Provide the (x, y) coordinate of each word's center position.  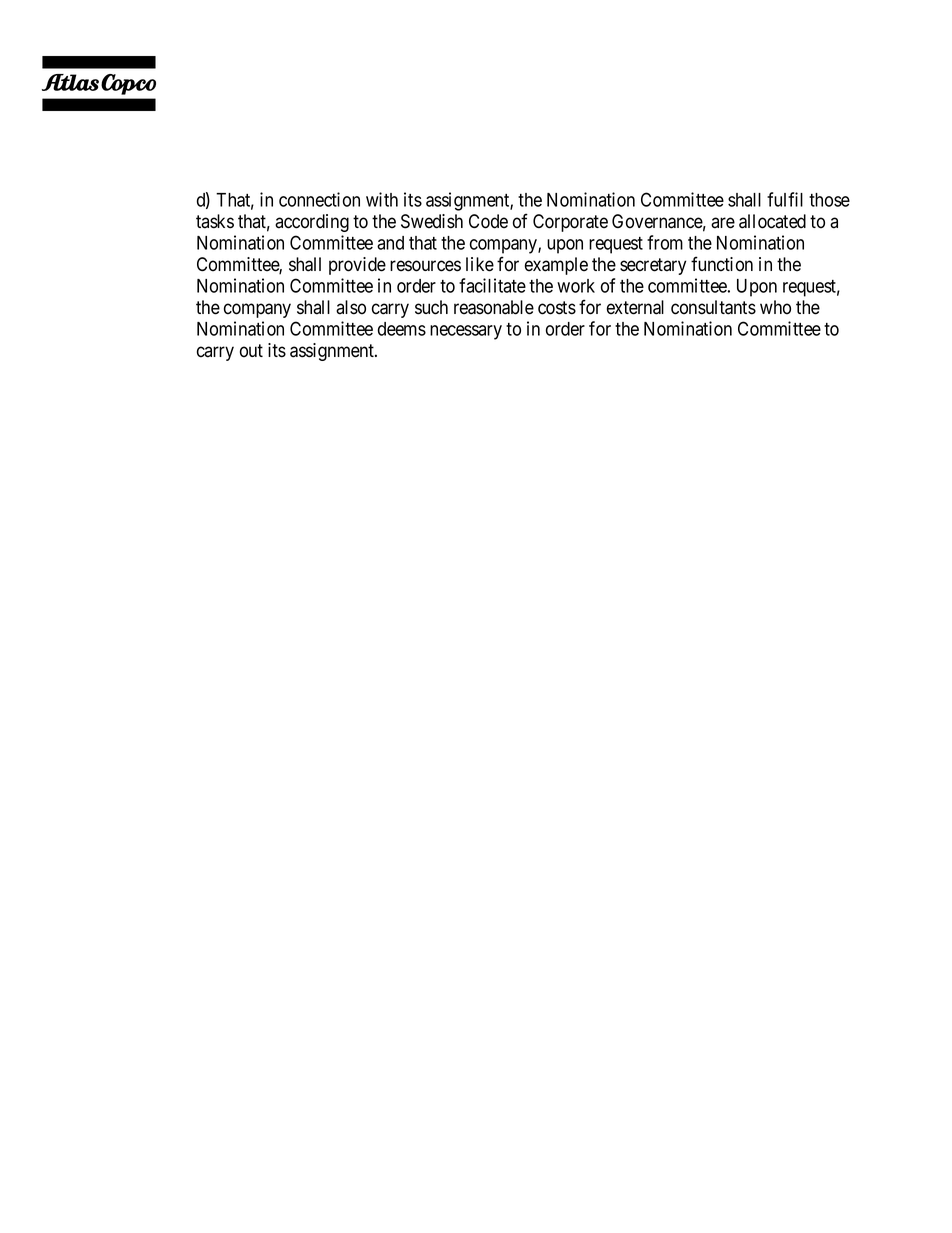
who (775, 307)
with (382, 199)
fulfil (785, 199)
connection (319, 199)
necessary (466, 332)
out (251, 351)
